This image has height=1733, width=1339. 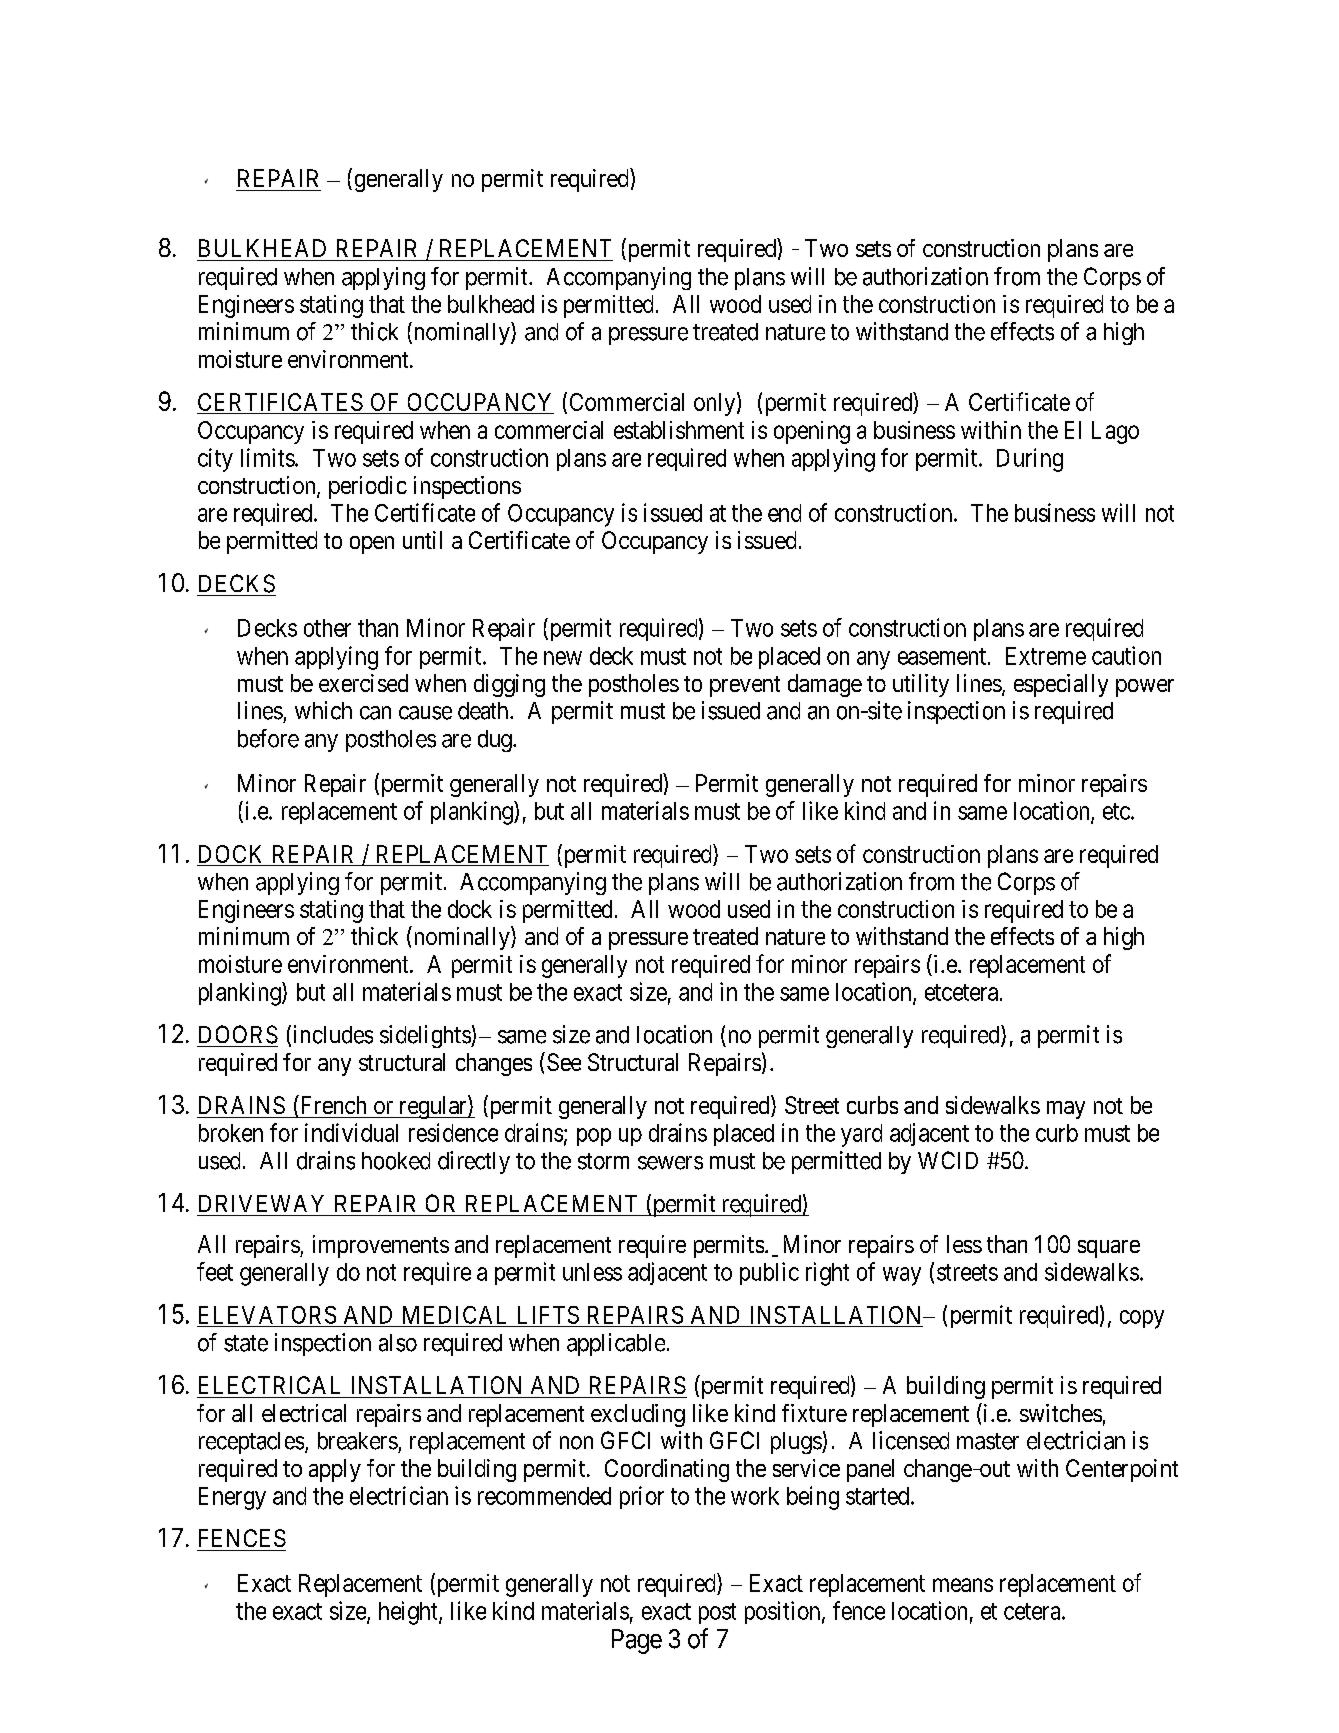 What do you see at coordinates (238, 1034) in the image?
I see `DOORS` at bounding box center [238, 1034].
